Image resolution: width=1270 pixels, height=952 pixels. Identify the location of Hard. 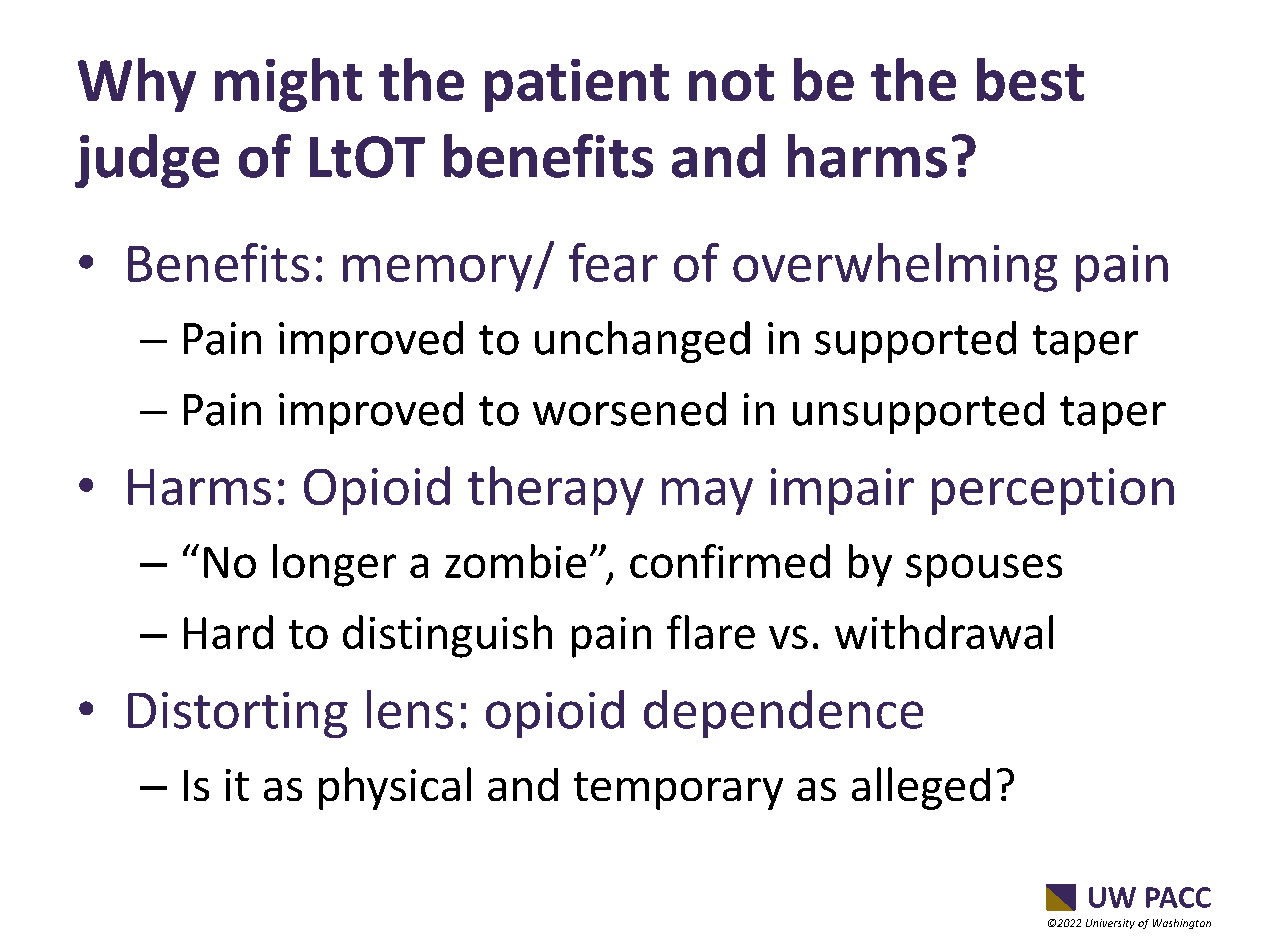
(228, 632).
